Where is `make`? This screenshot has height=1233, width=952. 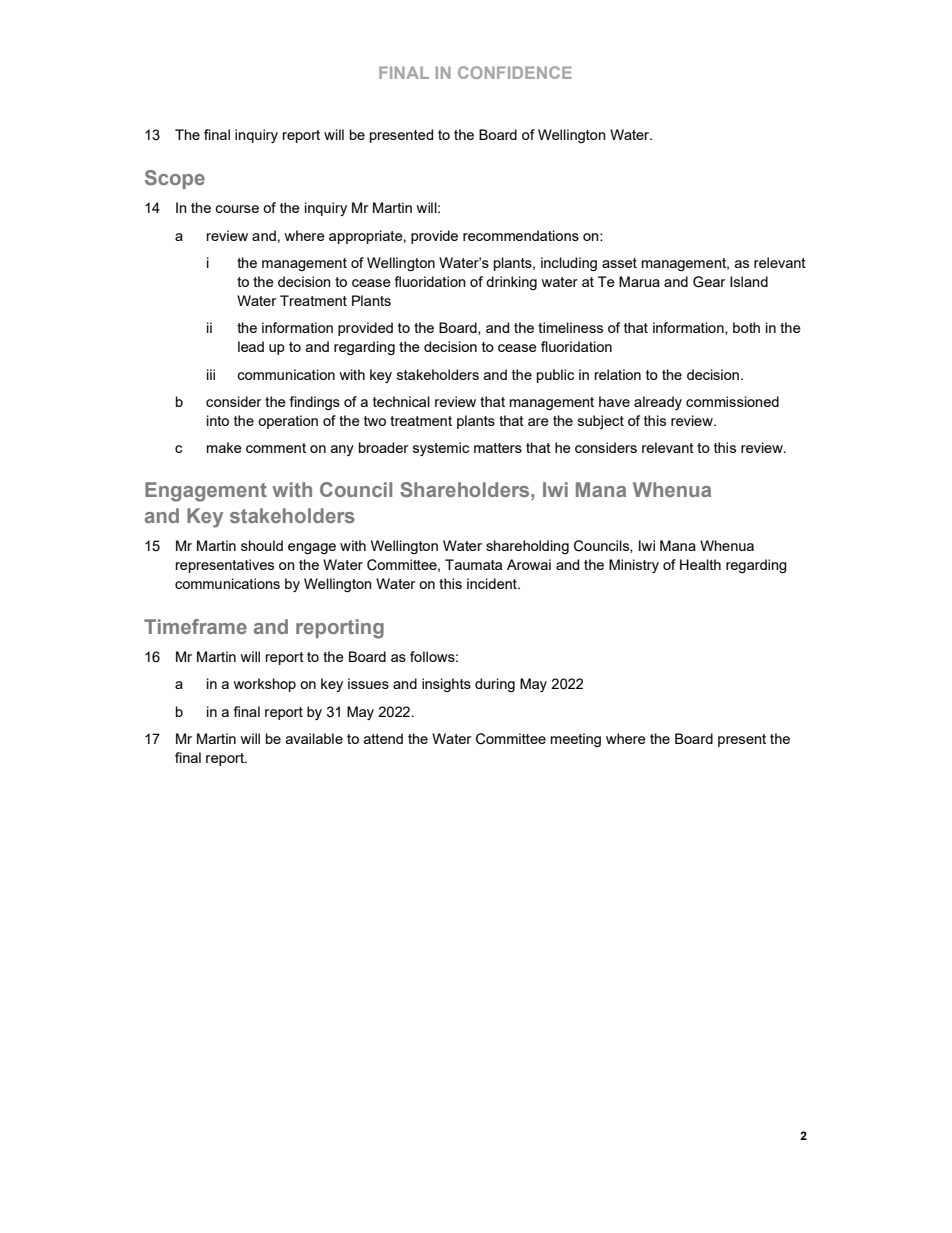
make is located at coordinates (224, 447).
